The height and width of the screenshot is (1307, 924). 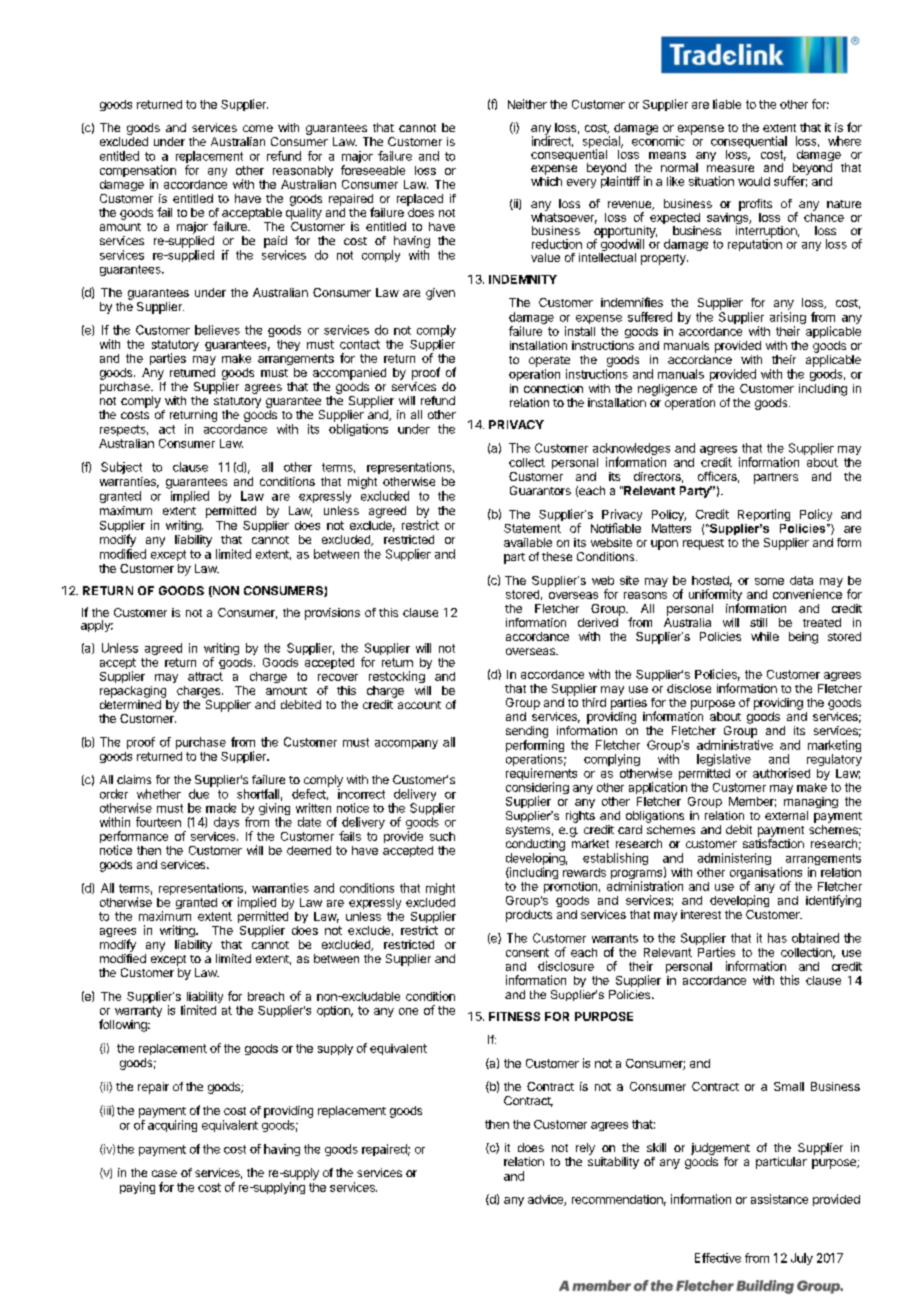 What do you see at coordinates (540, 490) in the screenshot?
I see `Guarantors` at bounding box center [540, 490].
